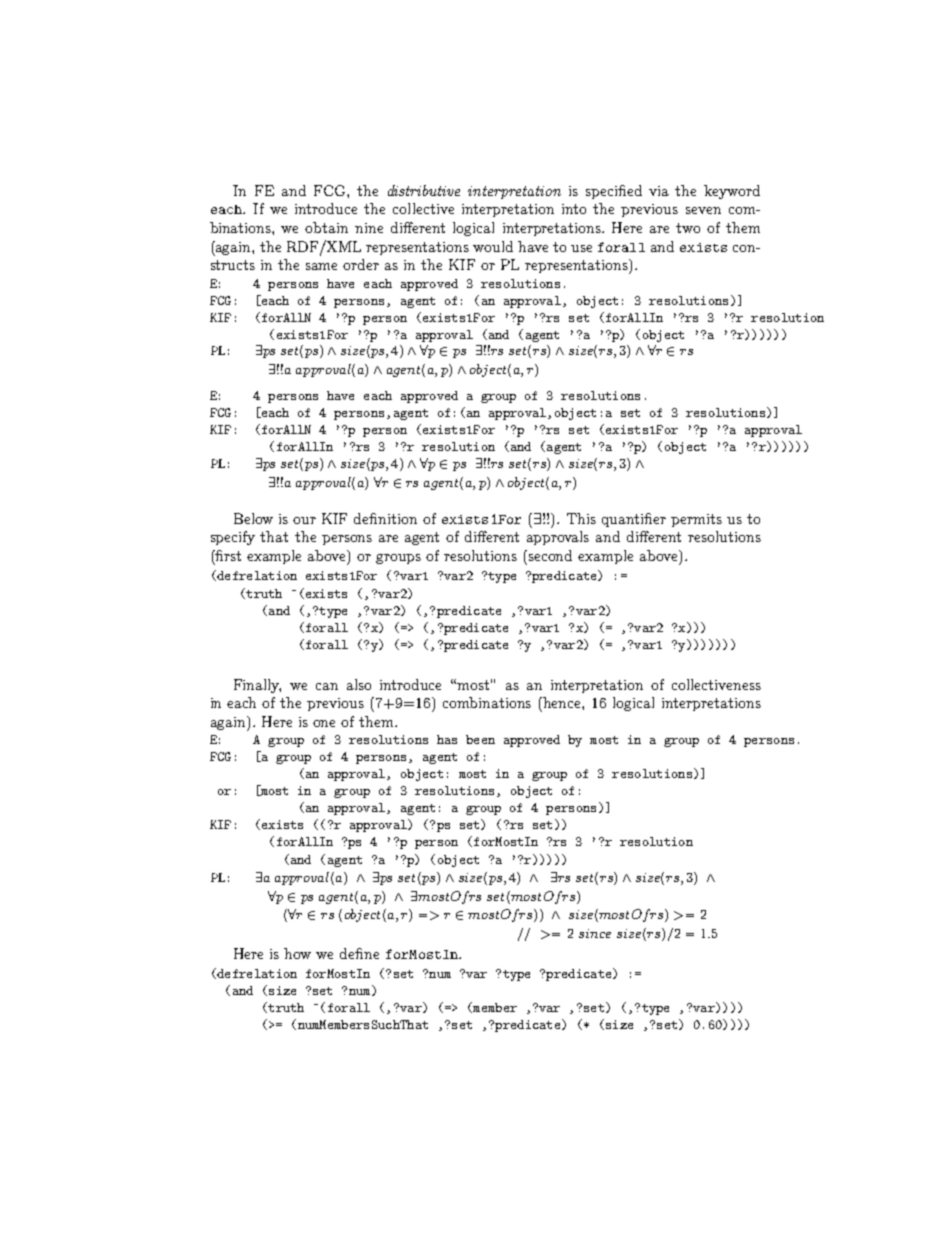 This page has width=952, height=1233. I want to click on been, so click(480, 739).
